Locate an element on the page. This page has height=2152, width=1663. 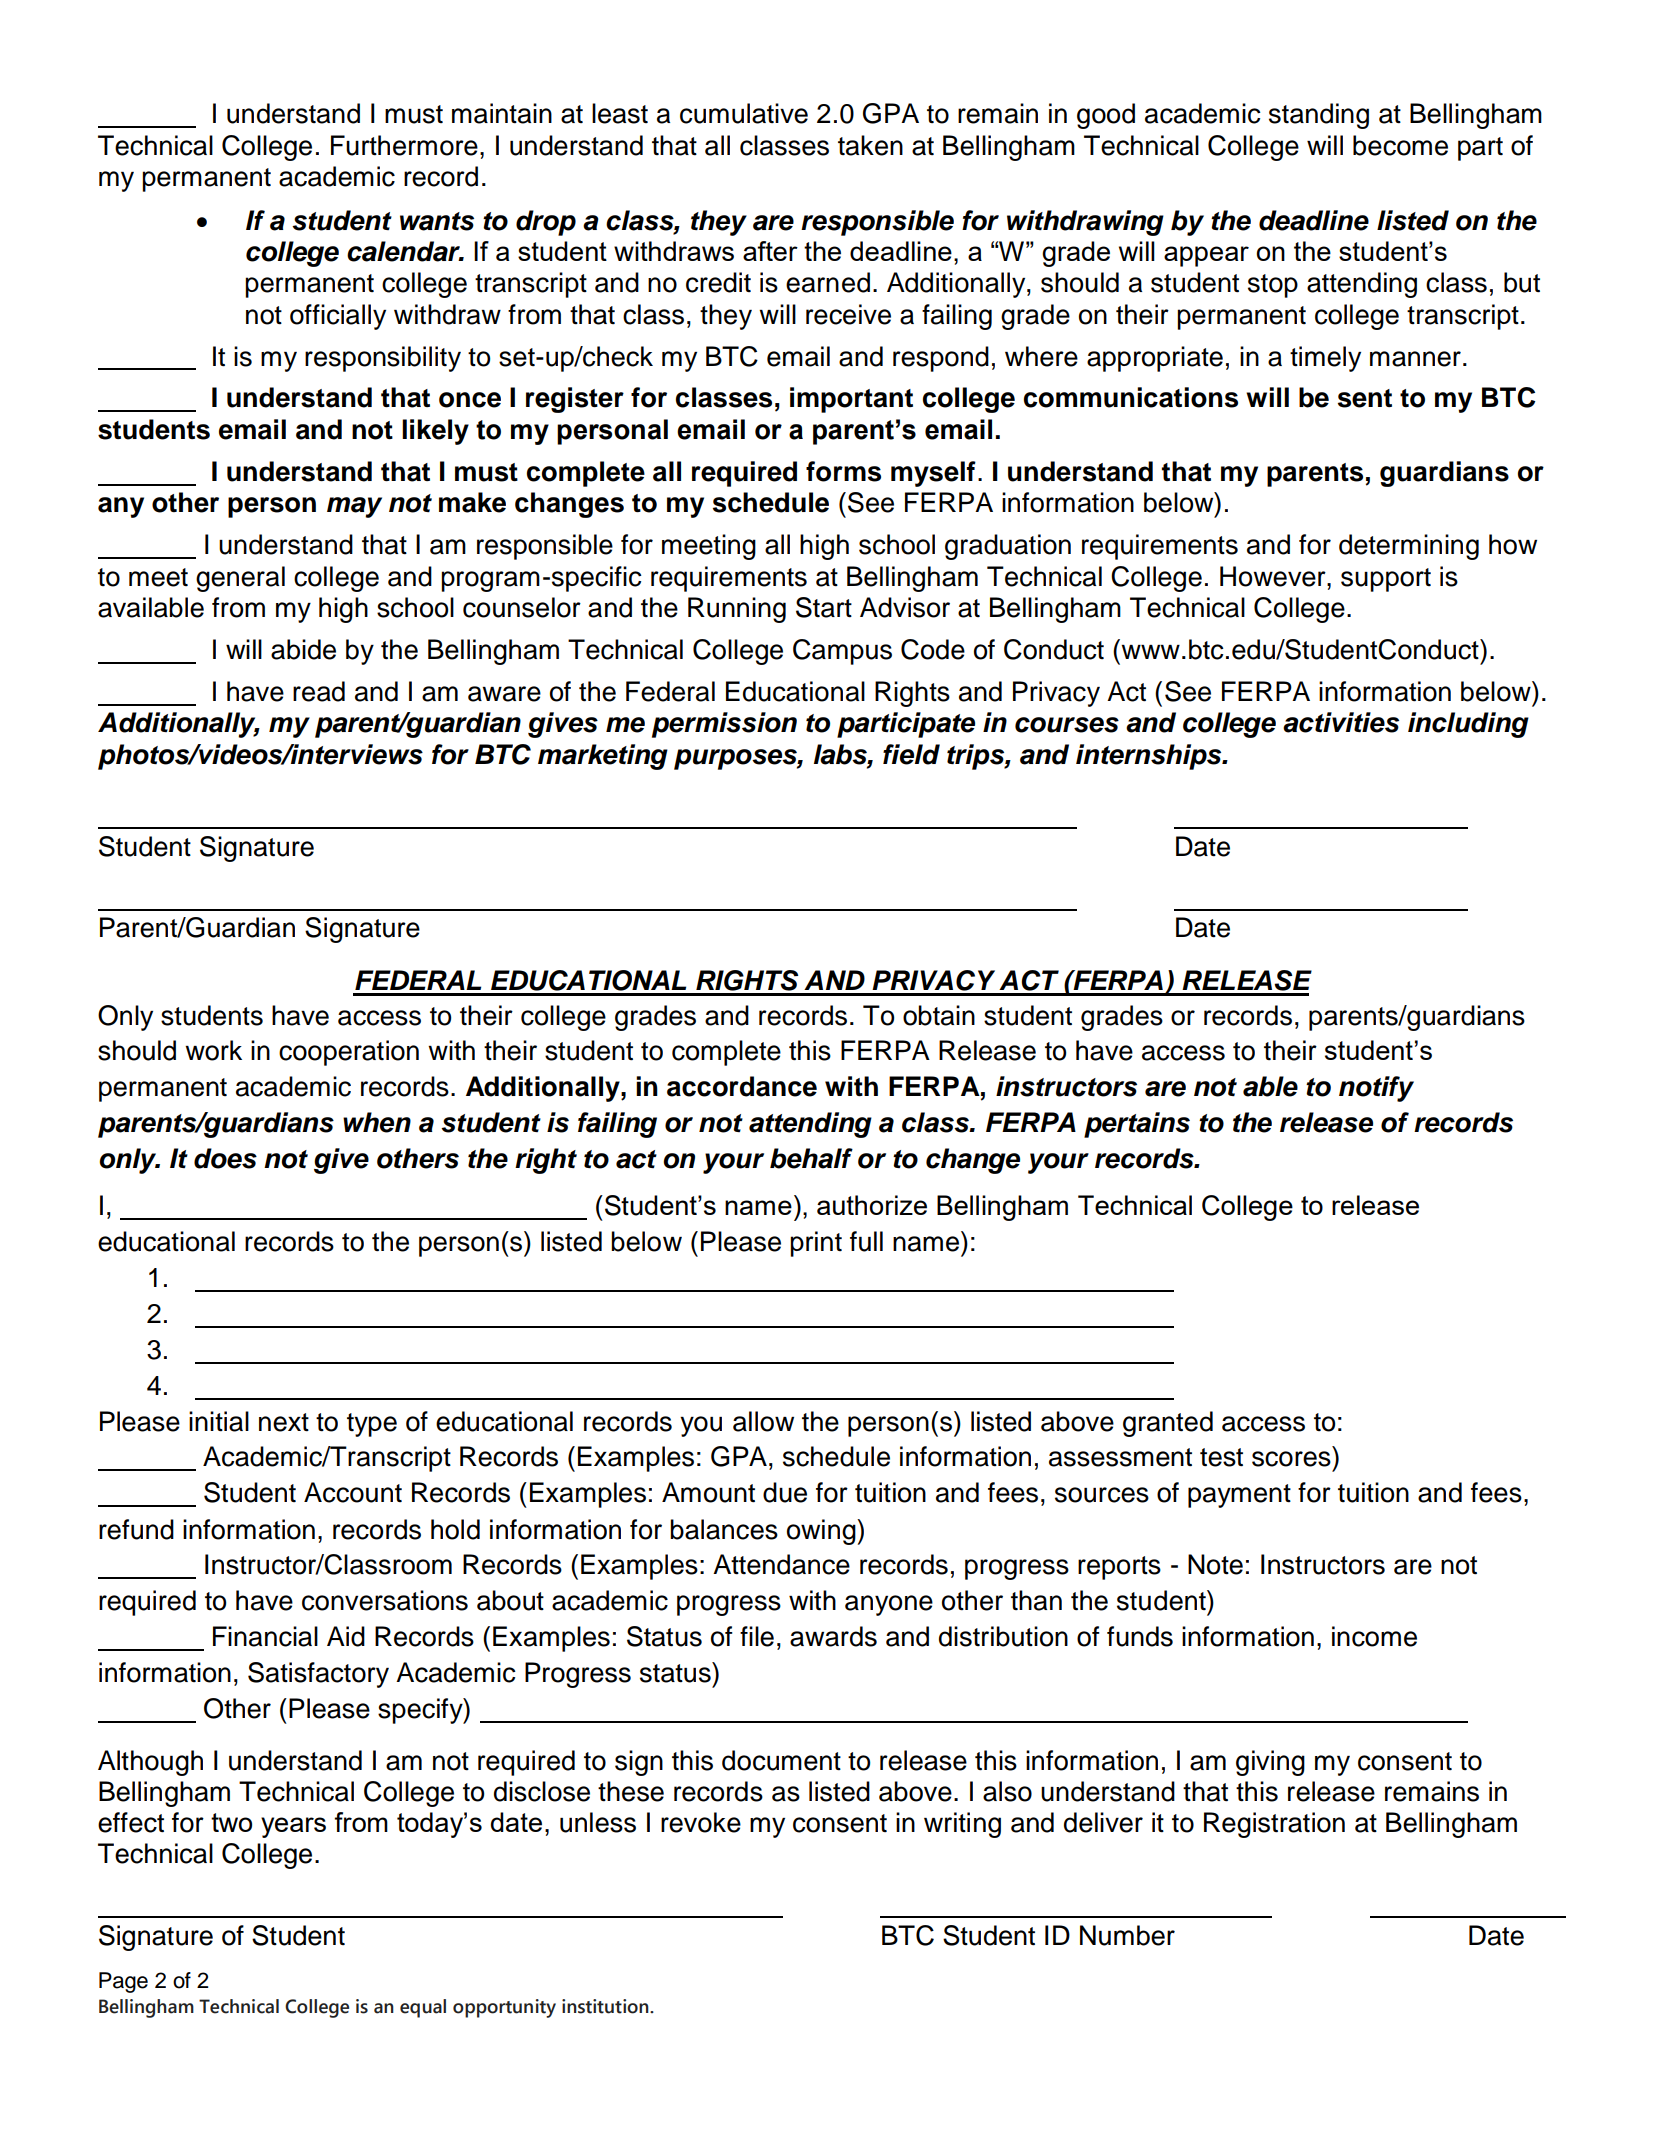
scores is located at coordinates (1291, 1459).
